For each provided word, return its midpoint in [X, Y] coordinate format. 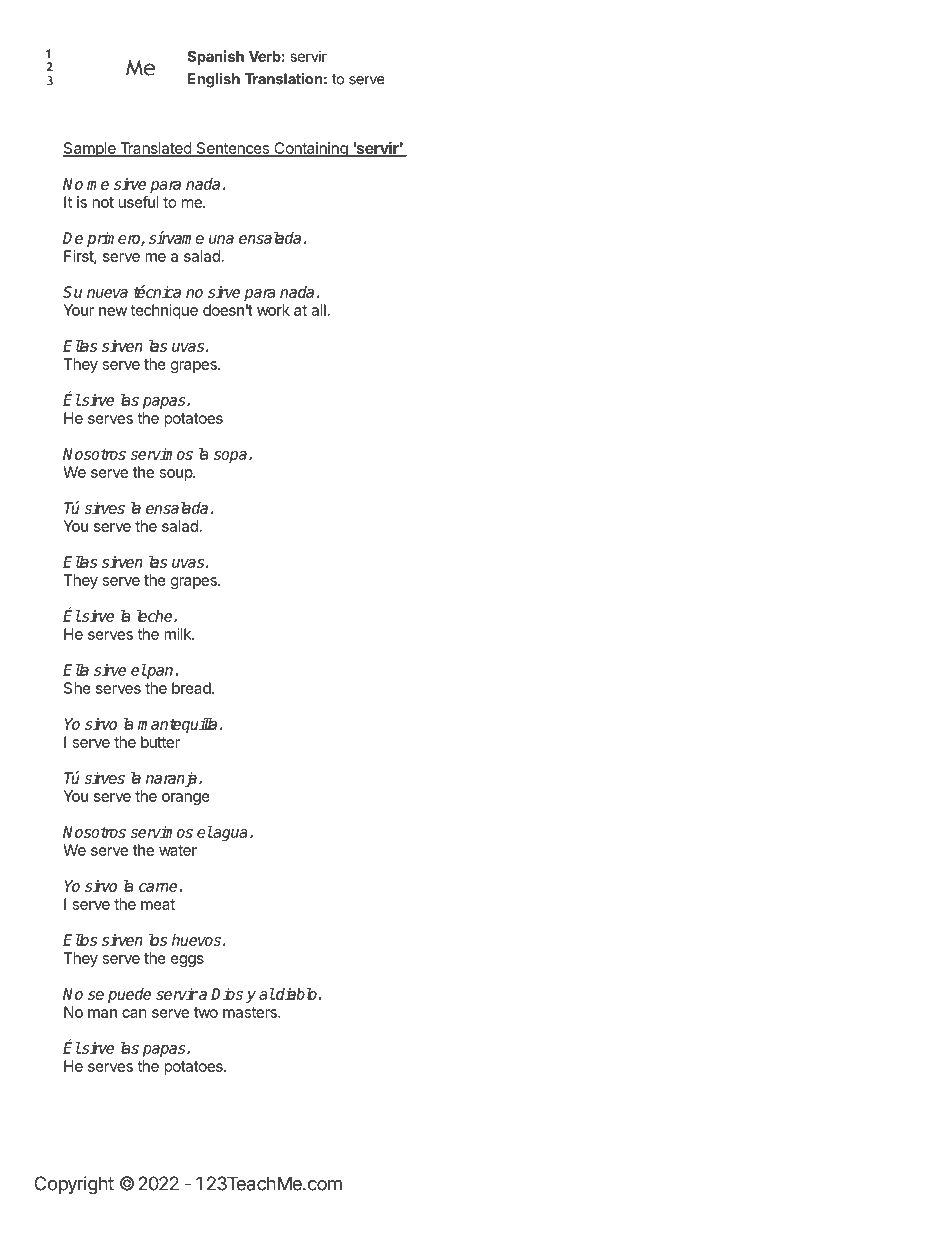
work [273, 310]
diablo [295, 994]
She [77, 688]
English [214, 80]
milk [179, 634]
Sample [90, 149]
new [113, 311]
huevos [196, 940]
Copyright [74, 1185]
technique [164, 311]
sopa [230, 457]
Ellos [80, 940]
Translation [284, 79]
